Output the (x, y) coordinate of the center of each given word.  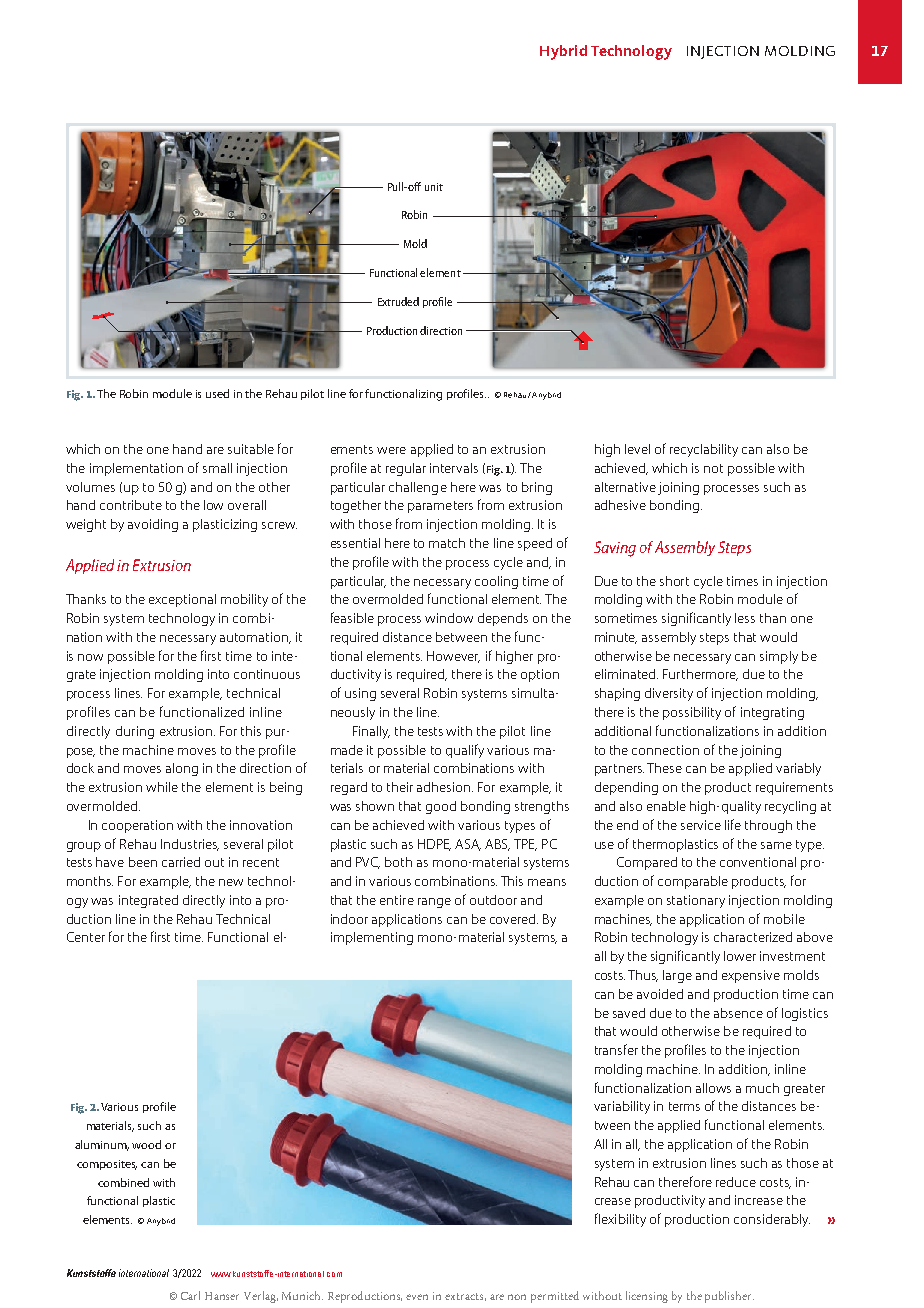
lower (740, 956)
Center (86, 937)
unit (434, 187)
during (135, 732)
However (453, 657)
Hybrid (563, 52)
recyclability (704, 450)
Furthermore (700, 675)
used (217, 393)
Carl (190, 1295)
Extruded (398, 301)
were (391, 450)
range (434, 903)
